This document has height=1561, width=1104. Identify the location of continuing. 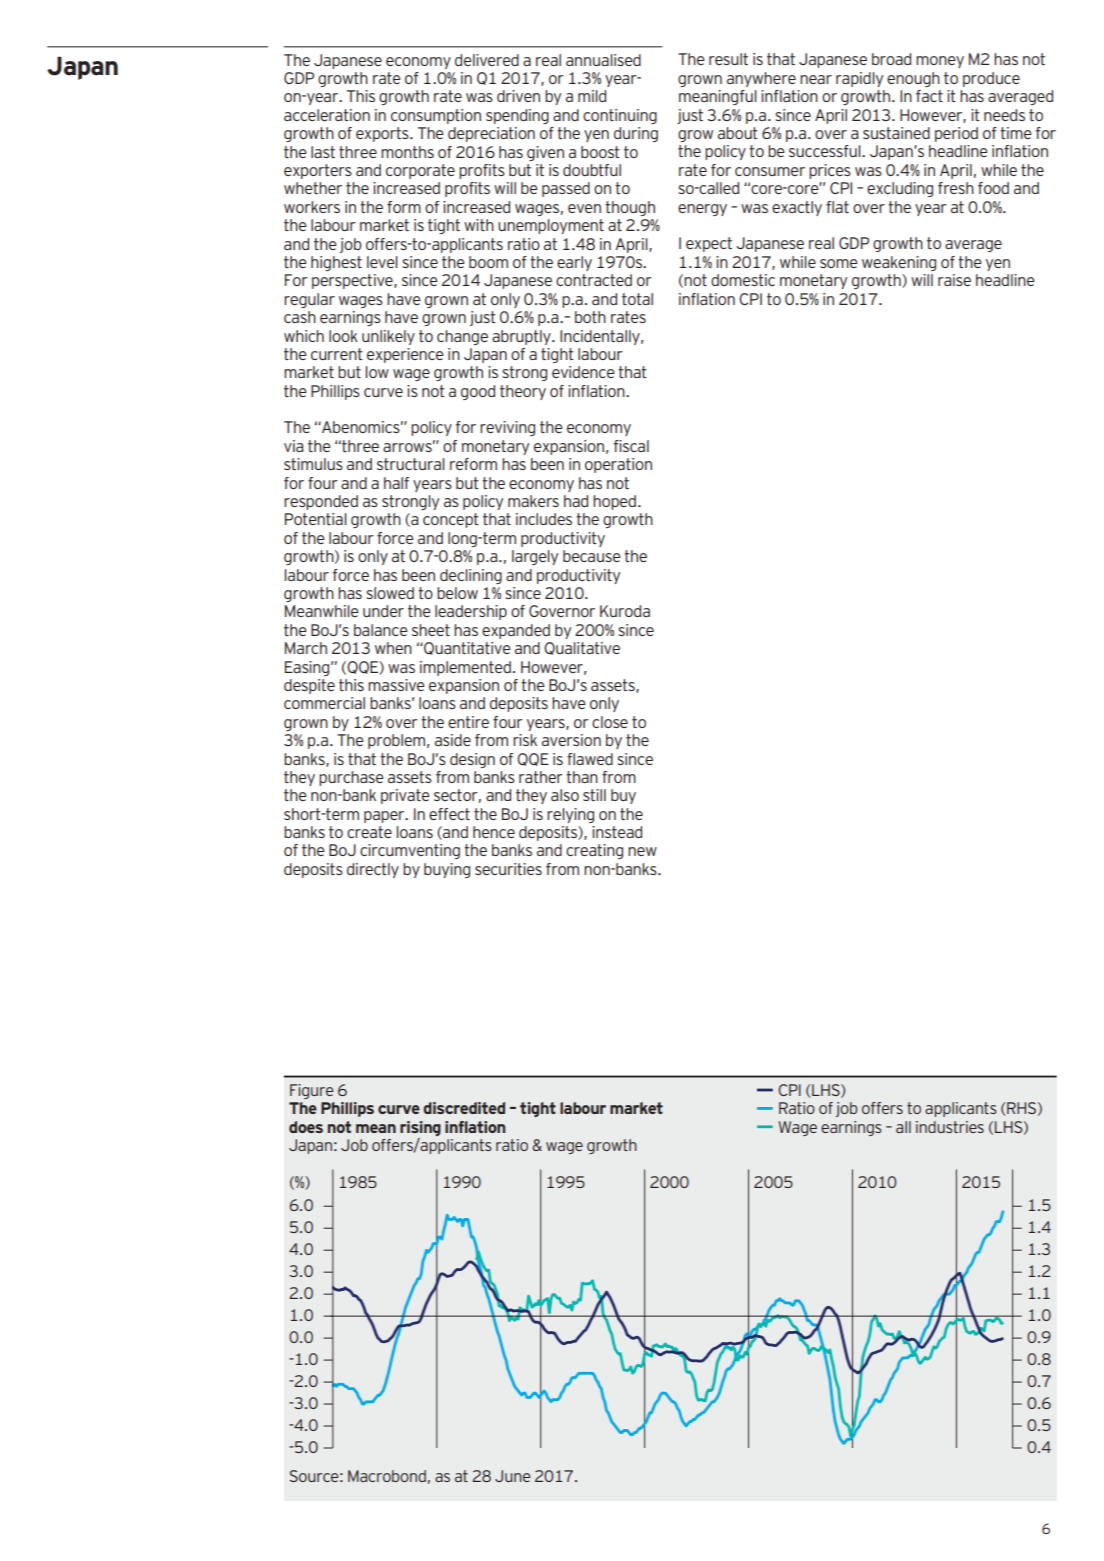
(620, 116).
